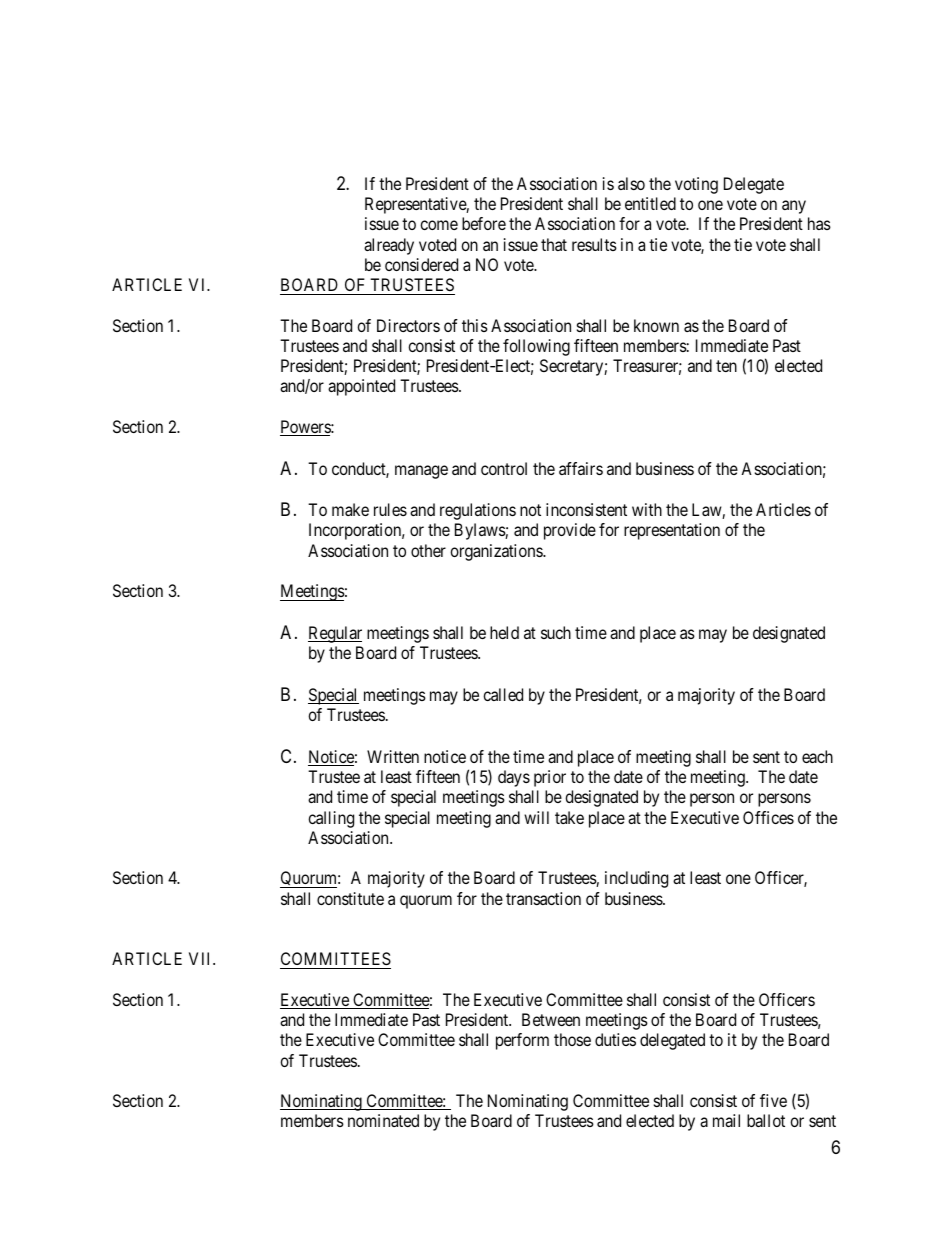  What do you see at coordinates (389, 246) in the screenshot?
I see `already` at bounding box center [389, 246].
